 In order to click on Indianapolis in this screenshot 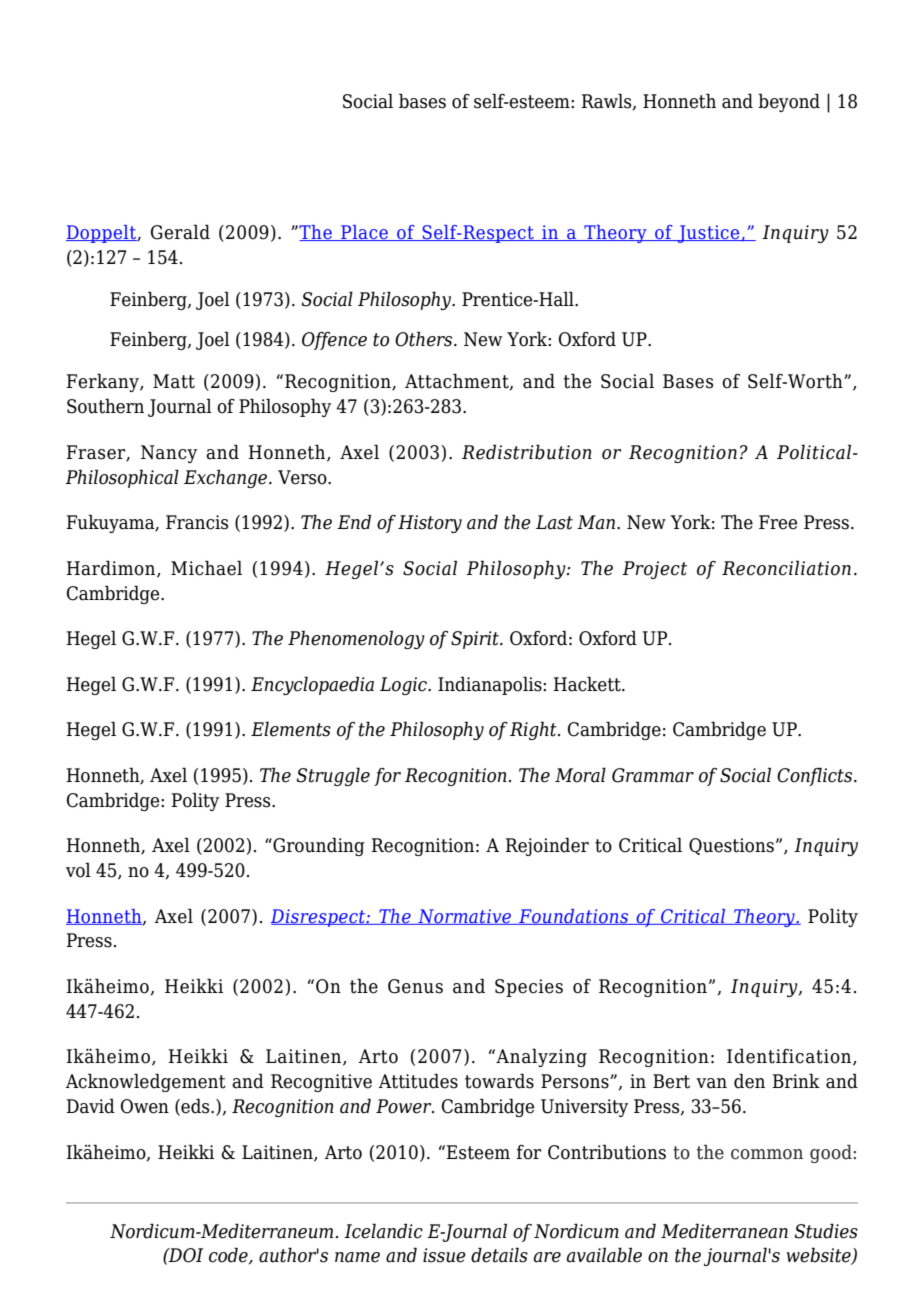, I will do `click(491, 685)`.
